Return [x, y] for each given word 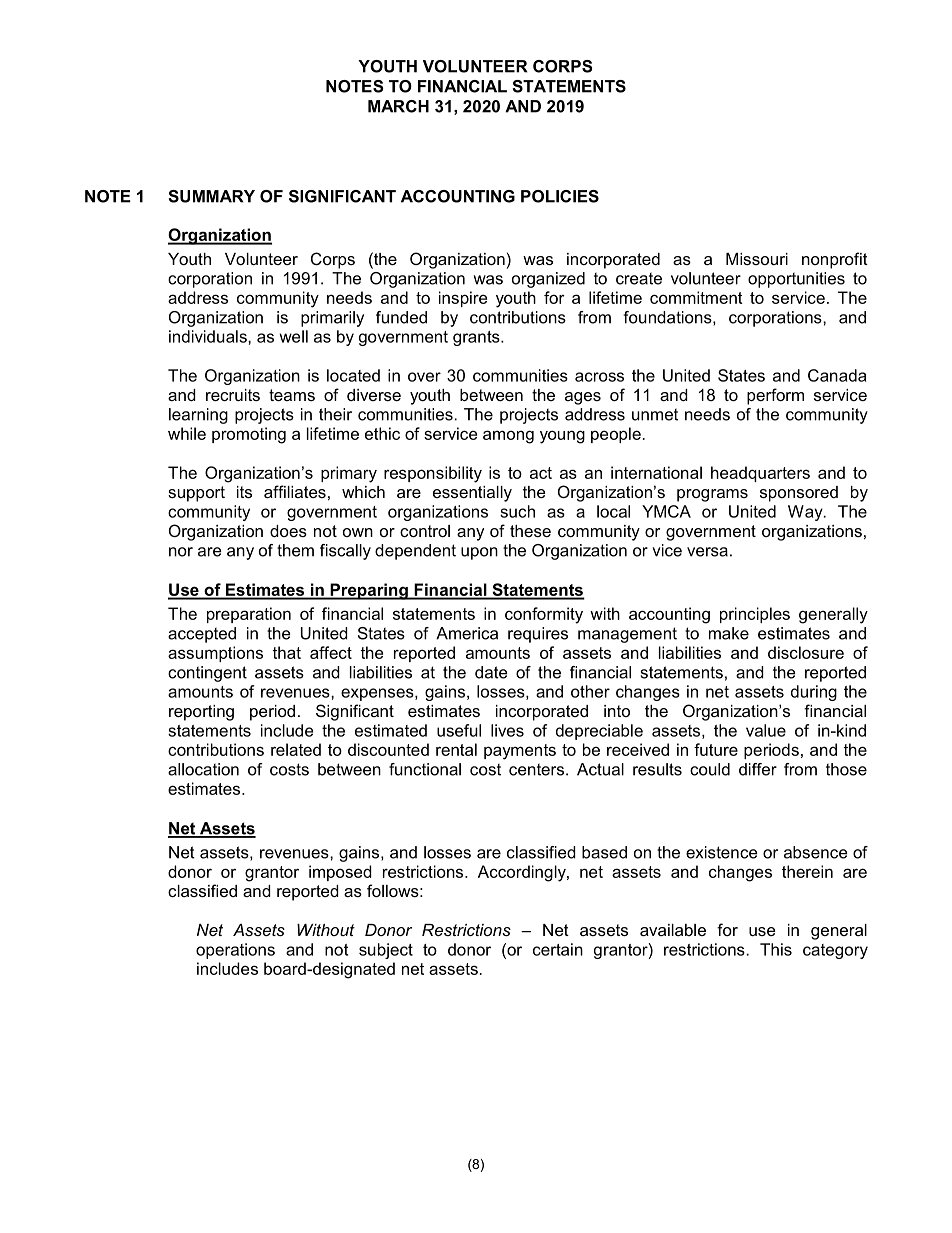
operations [235, 951]
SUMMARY [211, 196]
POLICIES [560, 196]
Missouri [757, 259]
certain [558, 949]
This [776, 949]
